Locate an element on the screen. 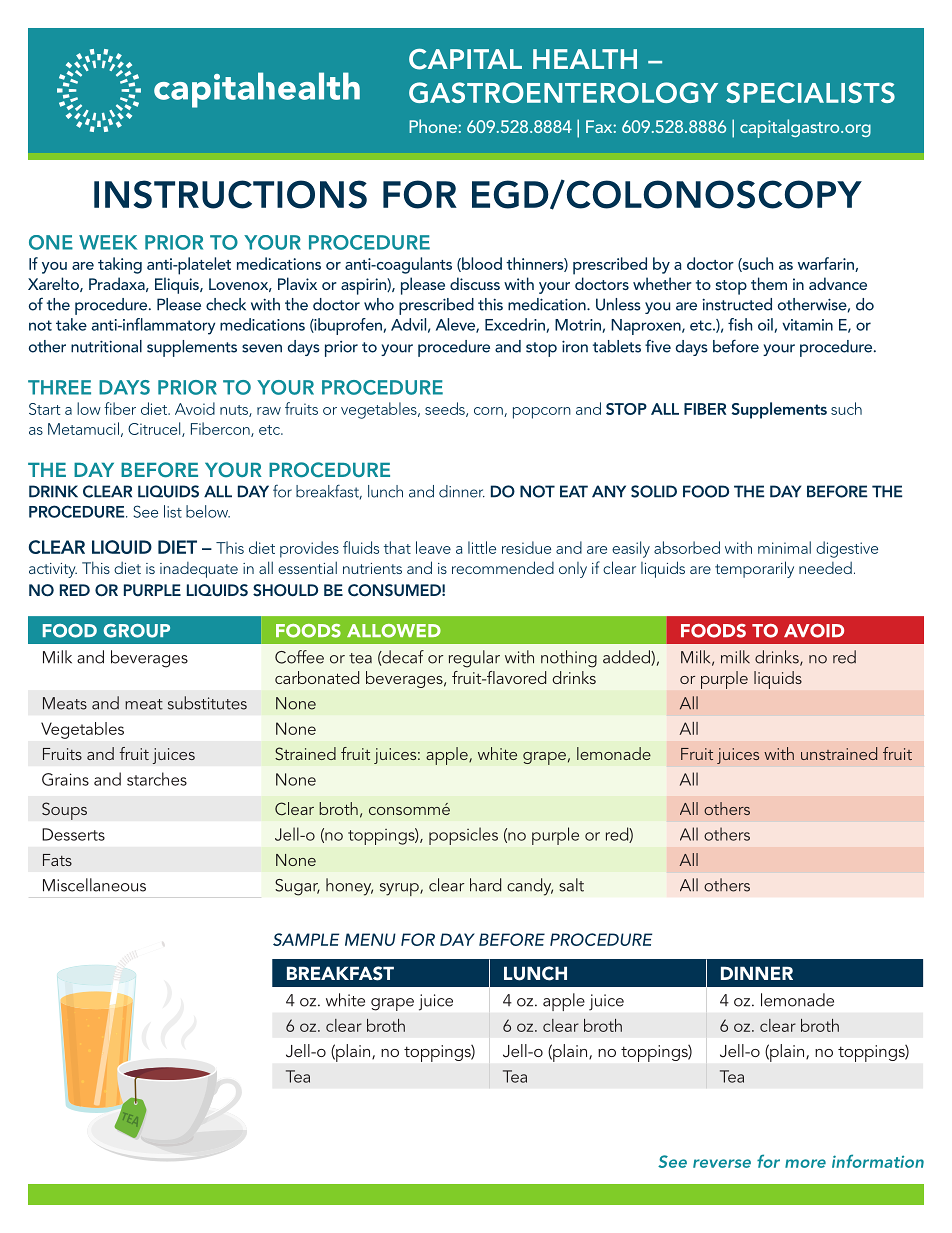  regular is located at coordinates (474, 659).
